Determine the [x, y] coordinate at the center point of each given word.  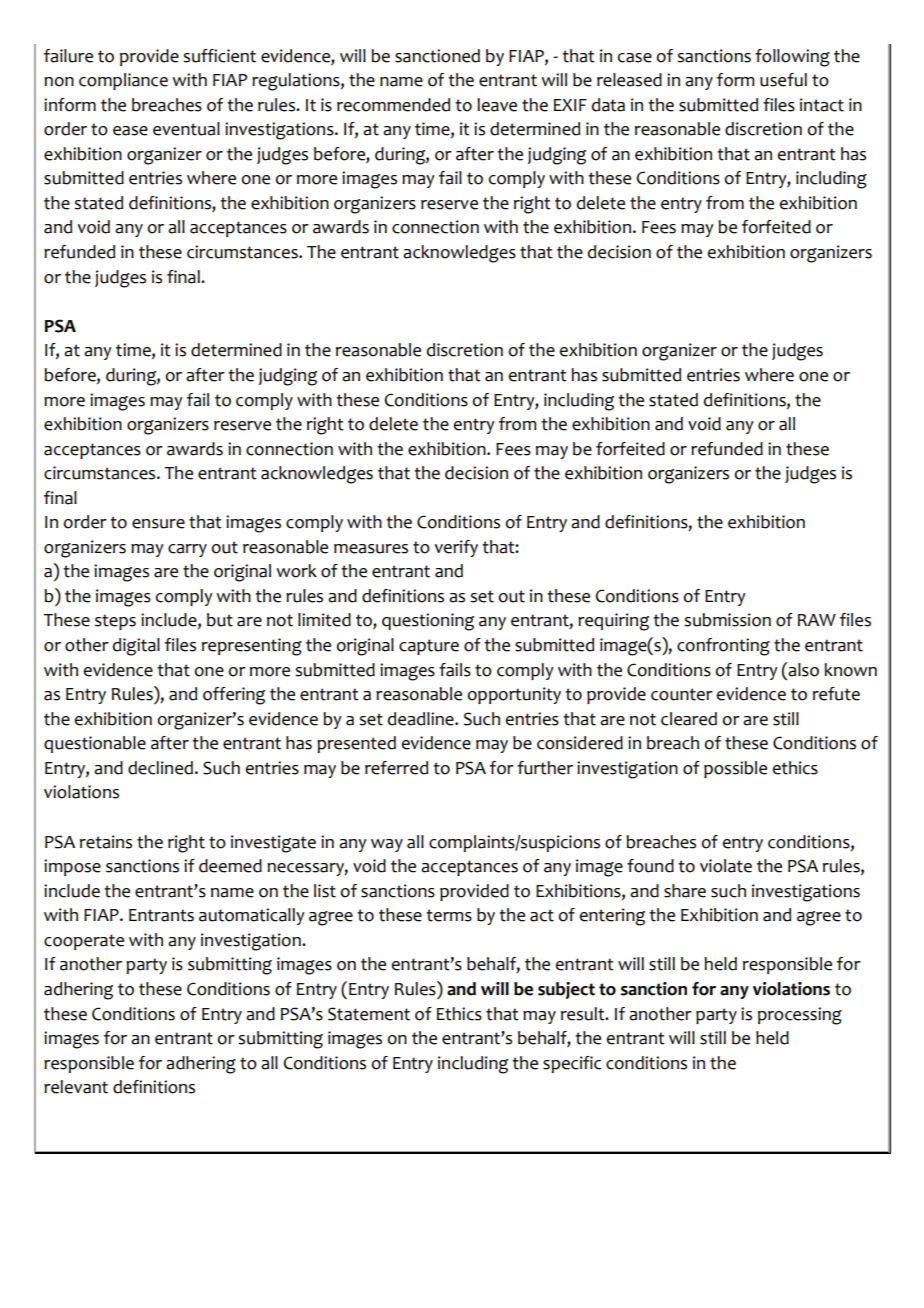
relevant [76, 1087]
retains [106, 842]
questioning [428, 622]
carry [187, 550]
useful [783, 80]
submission [727, 620]
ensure [158, 524]
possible [735, 769]
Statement [369, 1014]
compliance [123, 81]
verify [456, 548]
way [387, 845]
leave [497, 105]
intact [822, 105]
